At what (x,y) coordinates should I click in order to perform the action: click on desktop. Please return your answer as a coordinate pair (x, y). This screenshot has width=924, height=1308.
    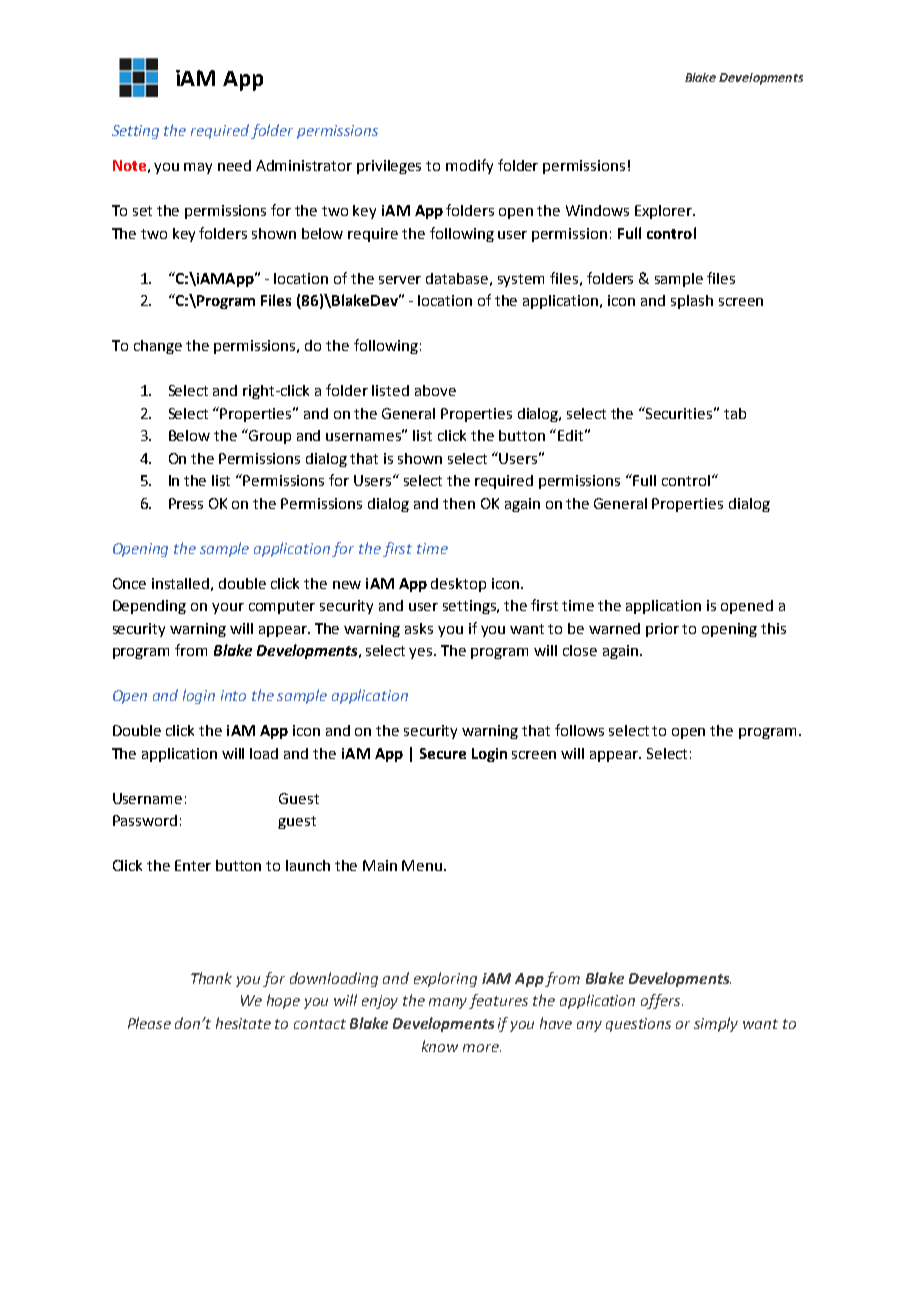
    Looking at the image, I should click on (458, 585).
